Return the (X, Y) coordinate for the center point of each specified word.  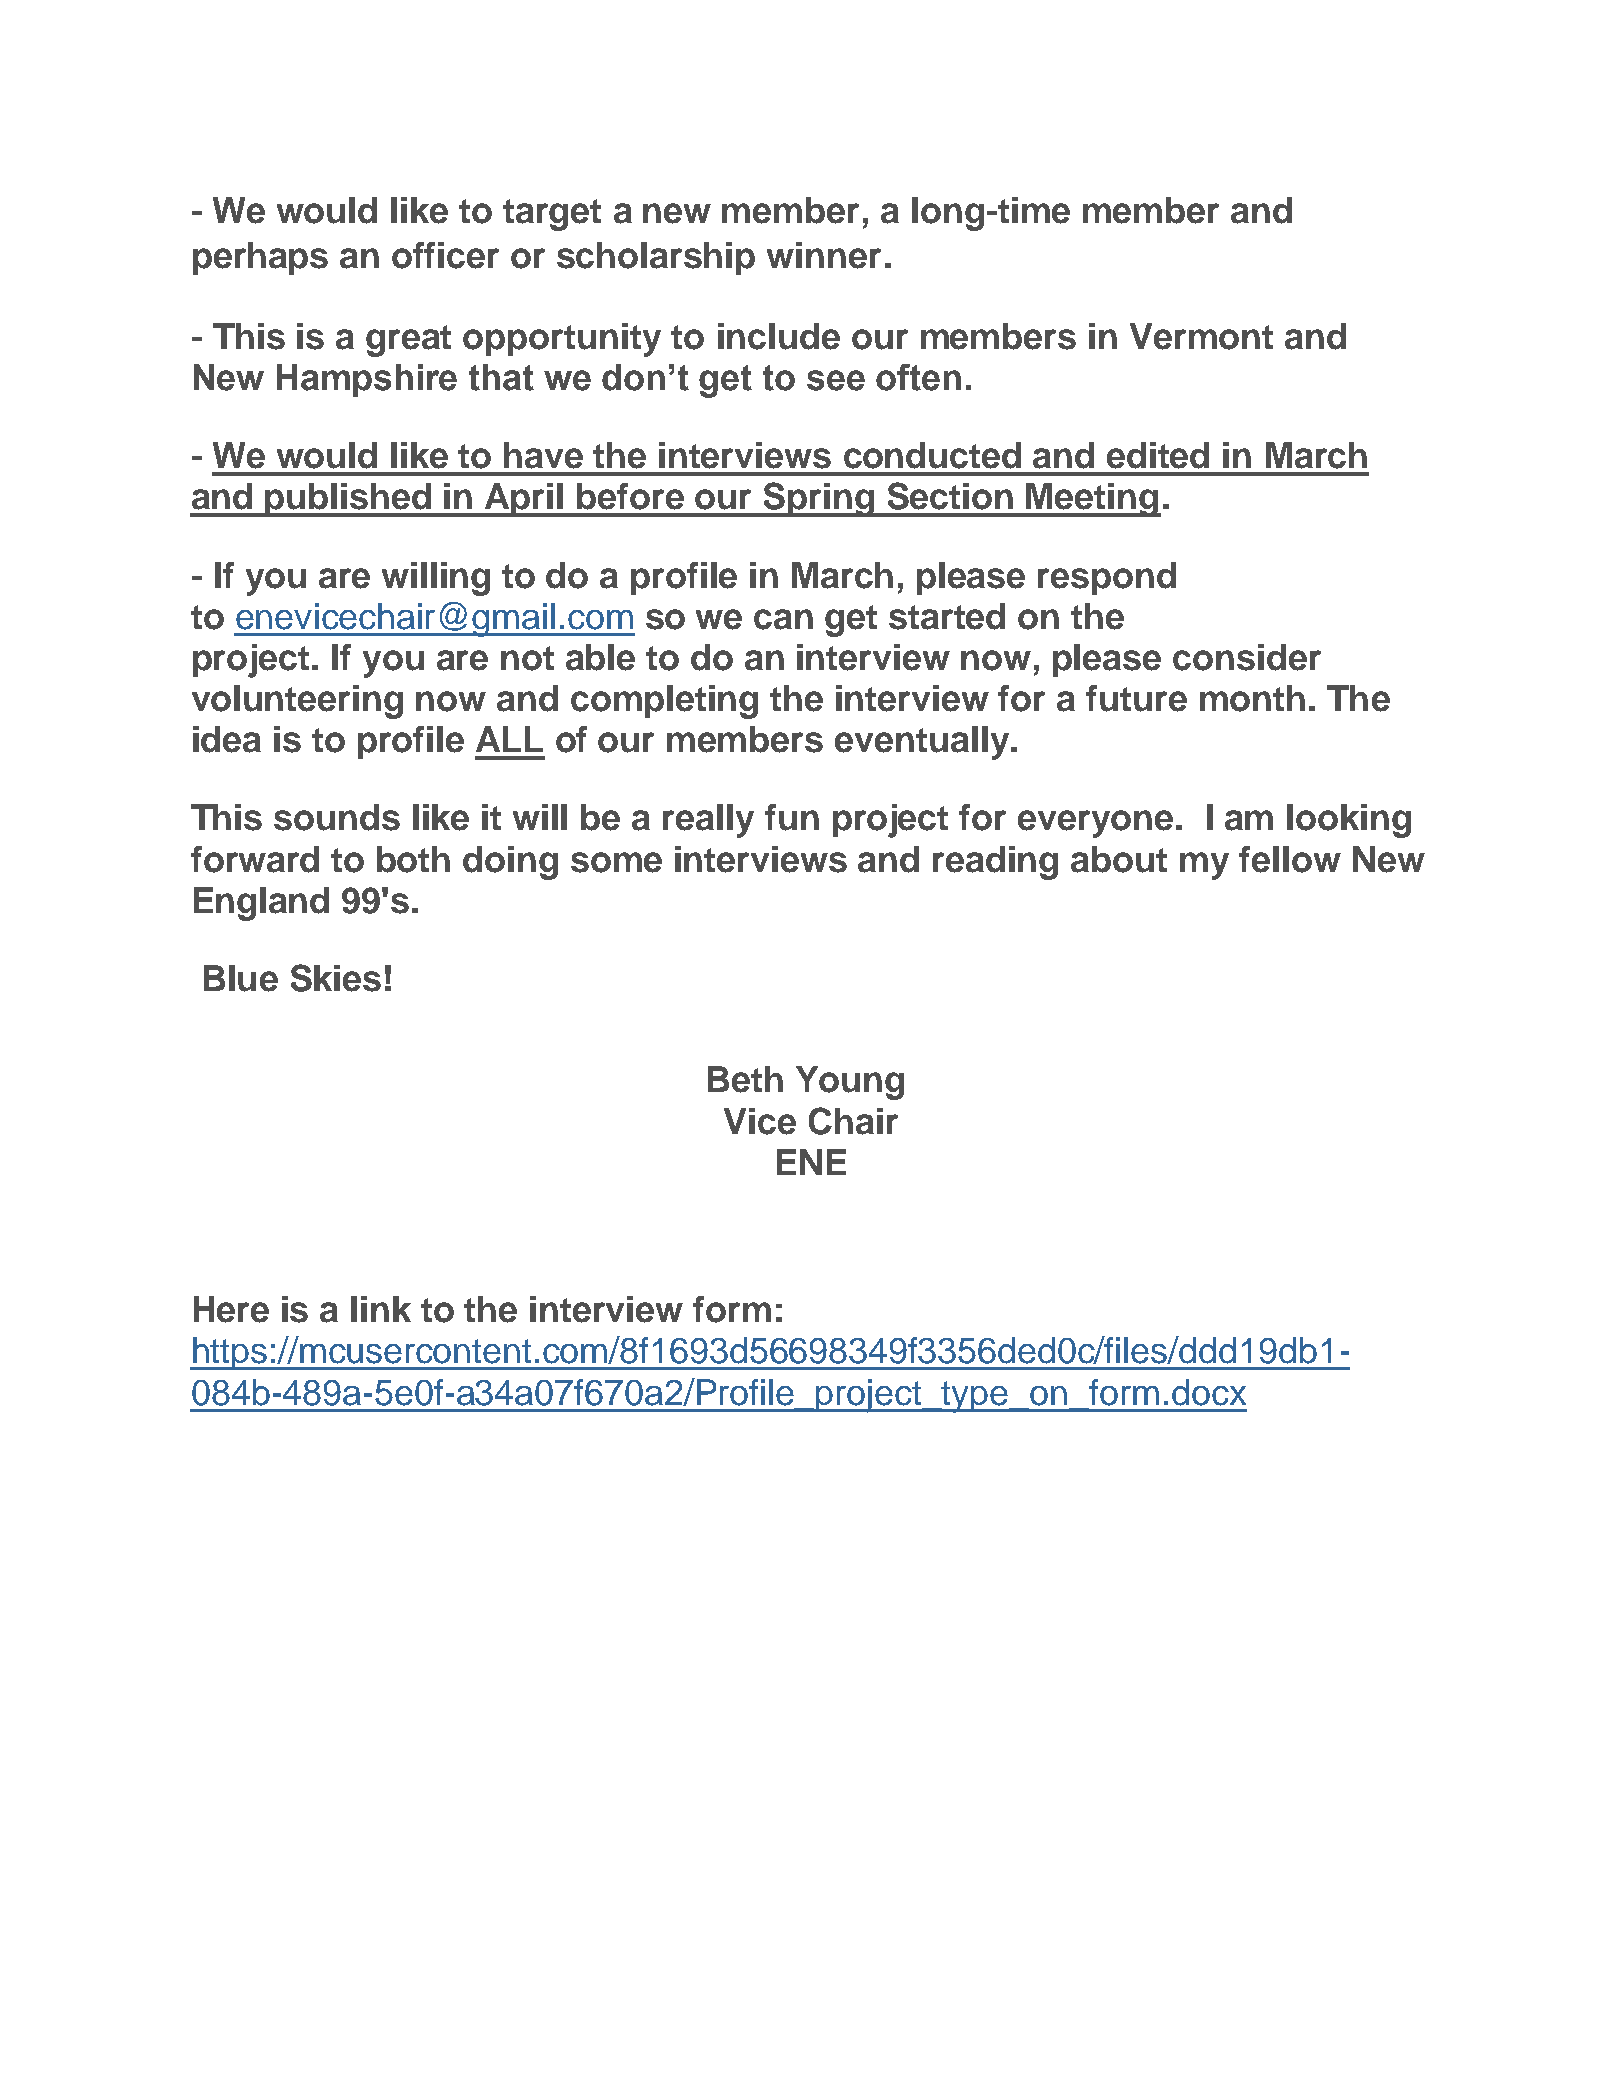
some (616, 862)
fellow (1290, 859)
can (783, 619)
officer (445, 255)
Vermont (1201, 336)
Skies (336, 978)
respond (1107, 578)
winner (824, 255)
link (381, 1309)
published (349, 500)
